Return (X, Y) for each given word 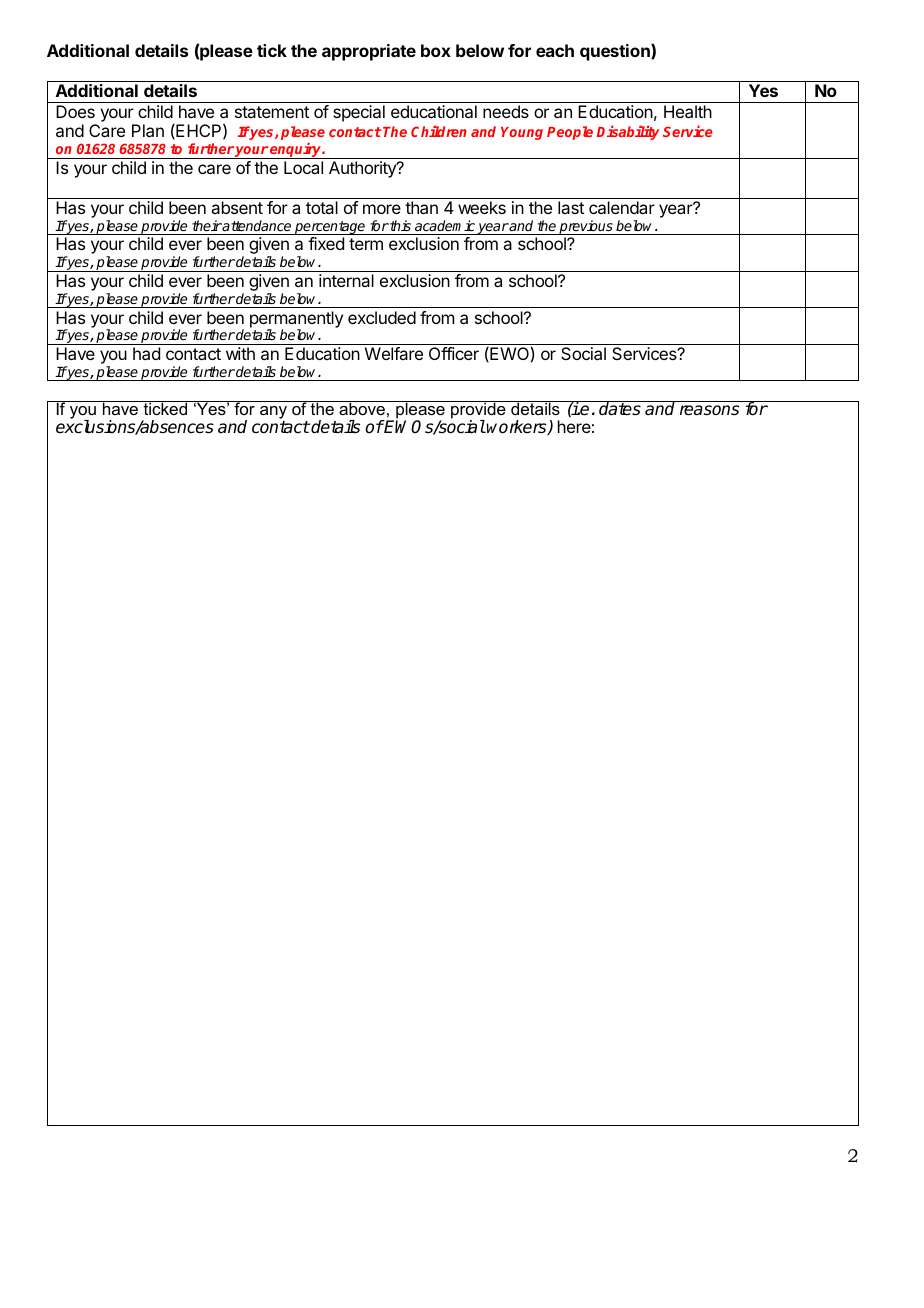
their (207, 225)
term (366, 244)
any (273, 414)
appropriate (369, 52)
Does (75, 111)
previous (586, 227)
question (616, 52)
